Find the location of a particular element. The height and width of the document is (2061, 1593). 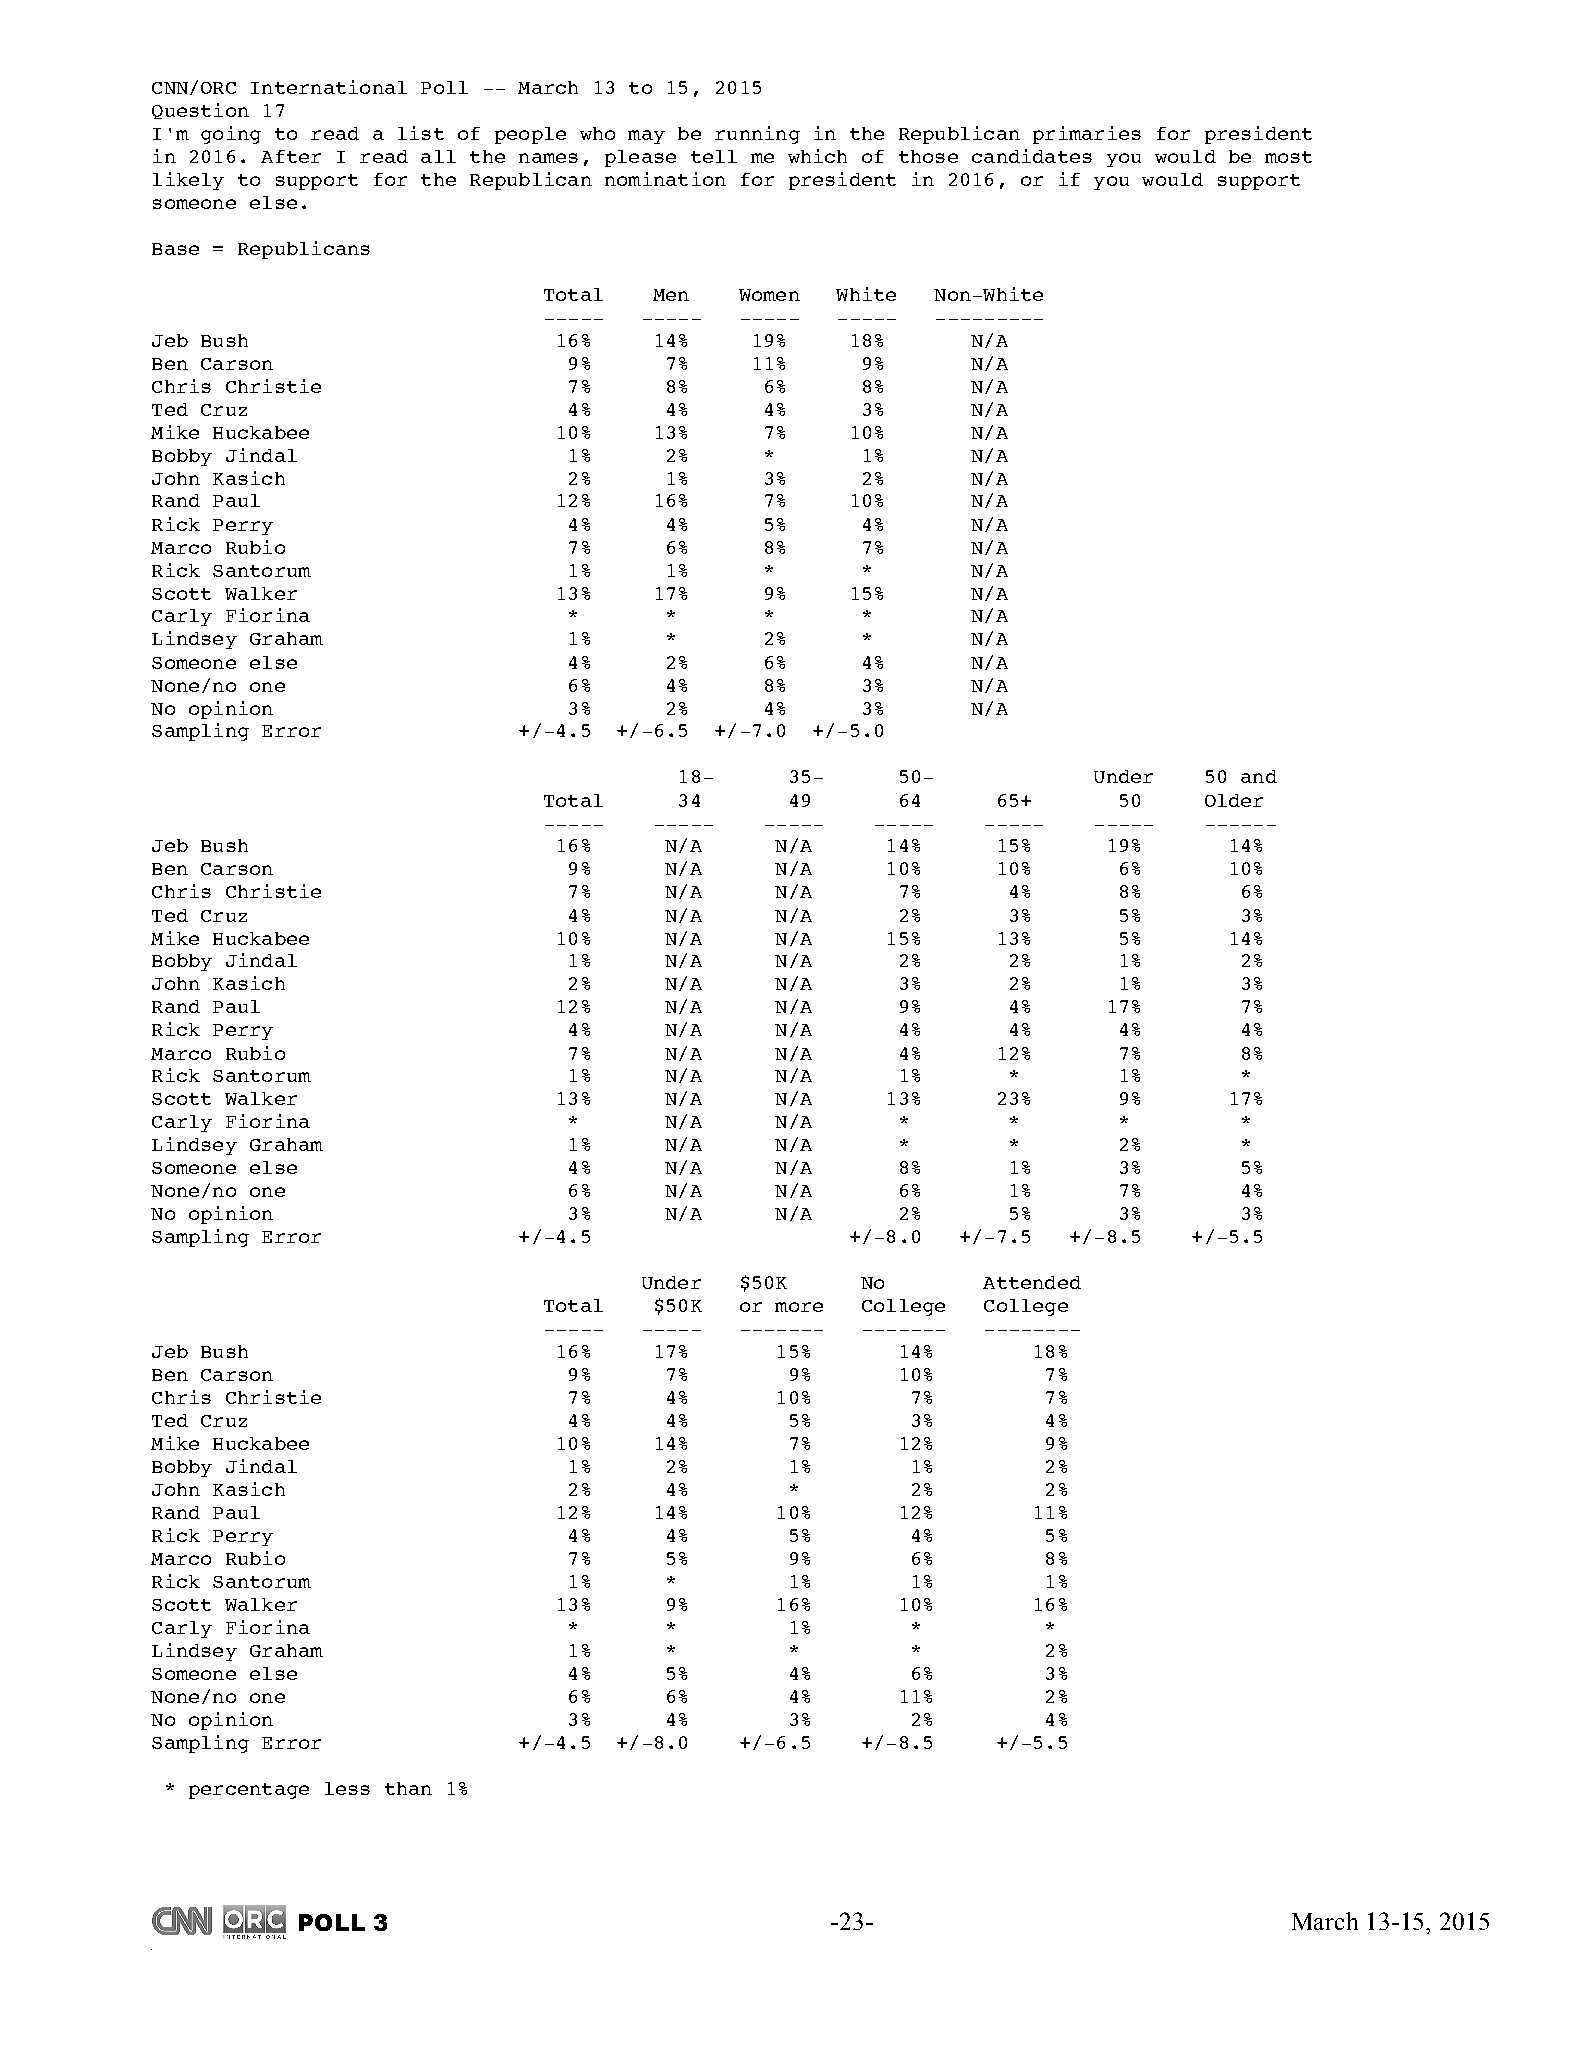

After is located at coordinates (291, 156).
